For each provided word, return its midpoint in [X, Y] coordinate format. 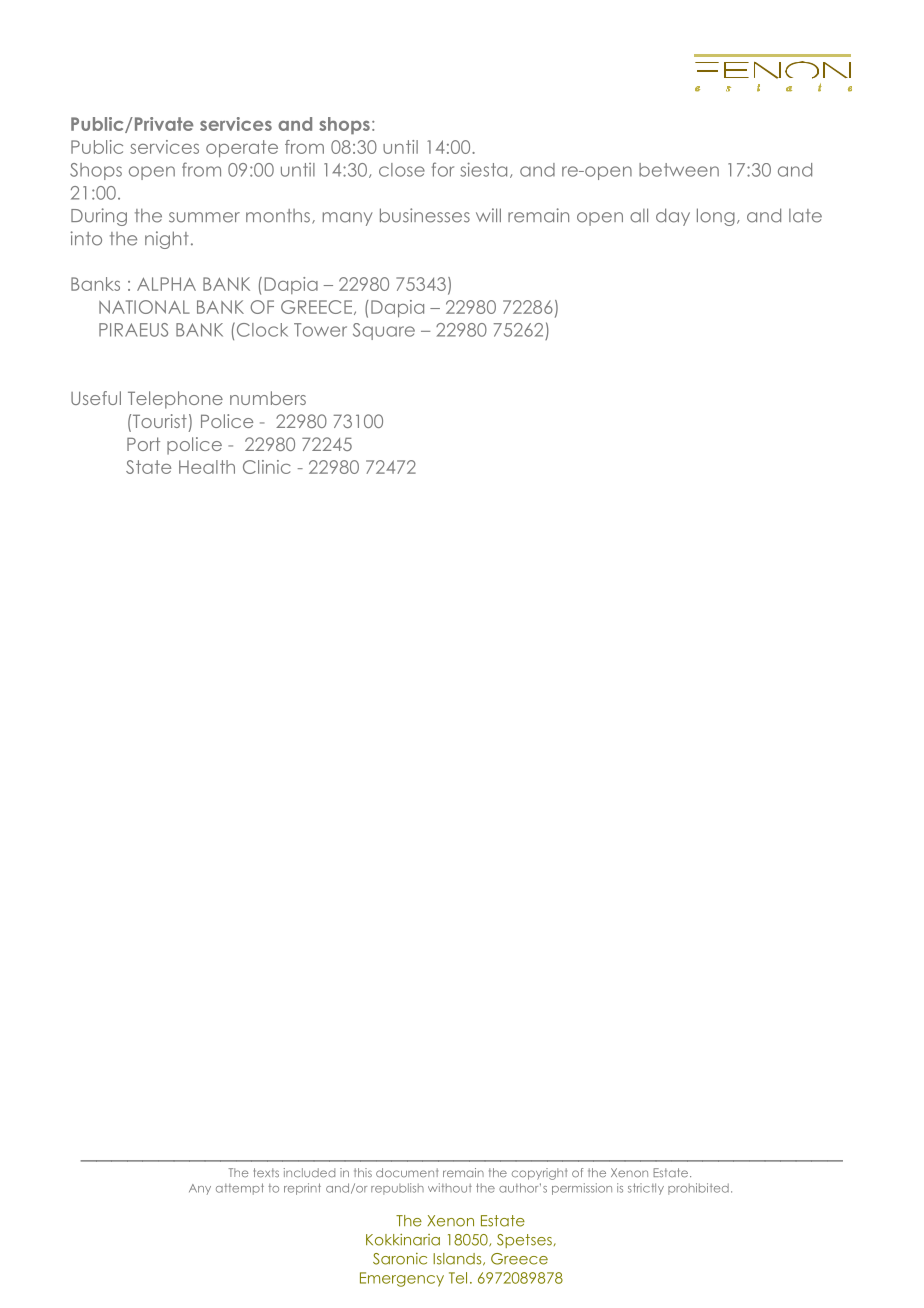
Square [384, 331]
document [407, 1173]
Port [143, 444]
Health [207, 467]
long [716, 217]
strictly [646, 1189]
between [679, 170]
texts [266, 1173]
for [443, 169]
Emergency [402, 1279]
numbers [268, 398]
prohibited [698, 1189]
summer [204, 217]
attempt [240, 1189]
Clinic [267, 467]
